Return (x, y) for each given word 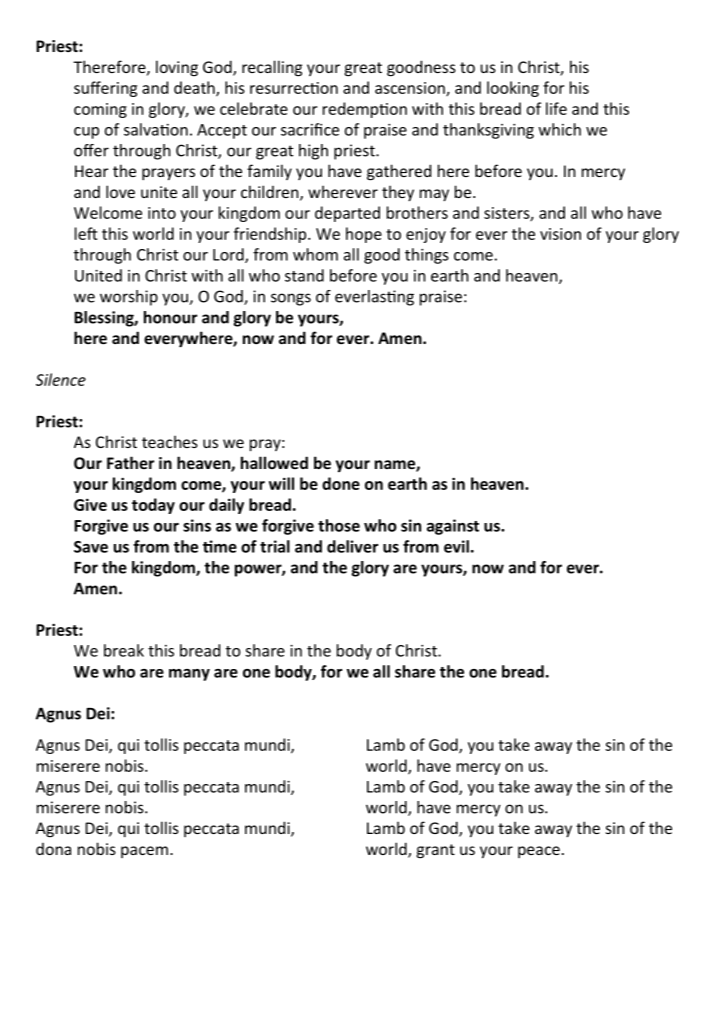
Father (130, 462)
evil (456, 546)
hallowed (274, 462)
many (189, 675)
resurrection (294, 88)
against (453, 527)
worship (129, 298)
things (427, 256)
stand (304, 275)
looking (513, 89)
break (124, 650)
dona (53, 849)
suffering (105, 89)
